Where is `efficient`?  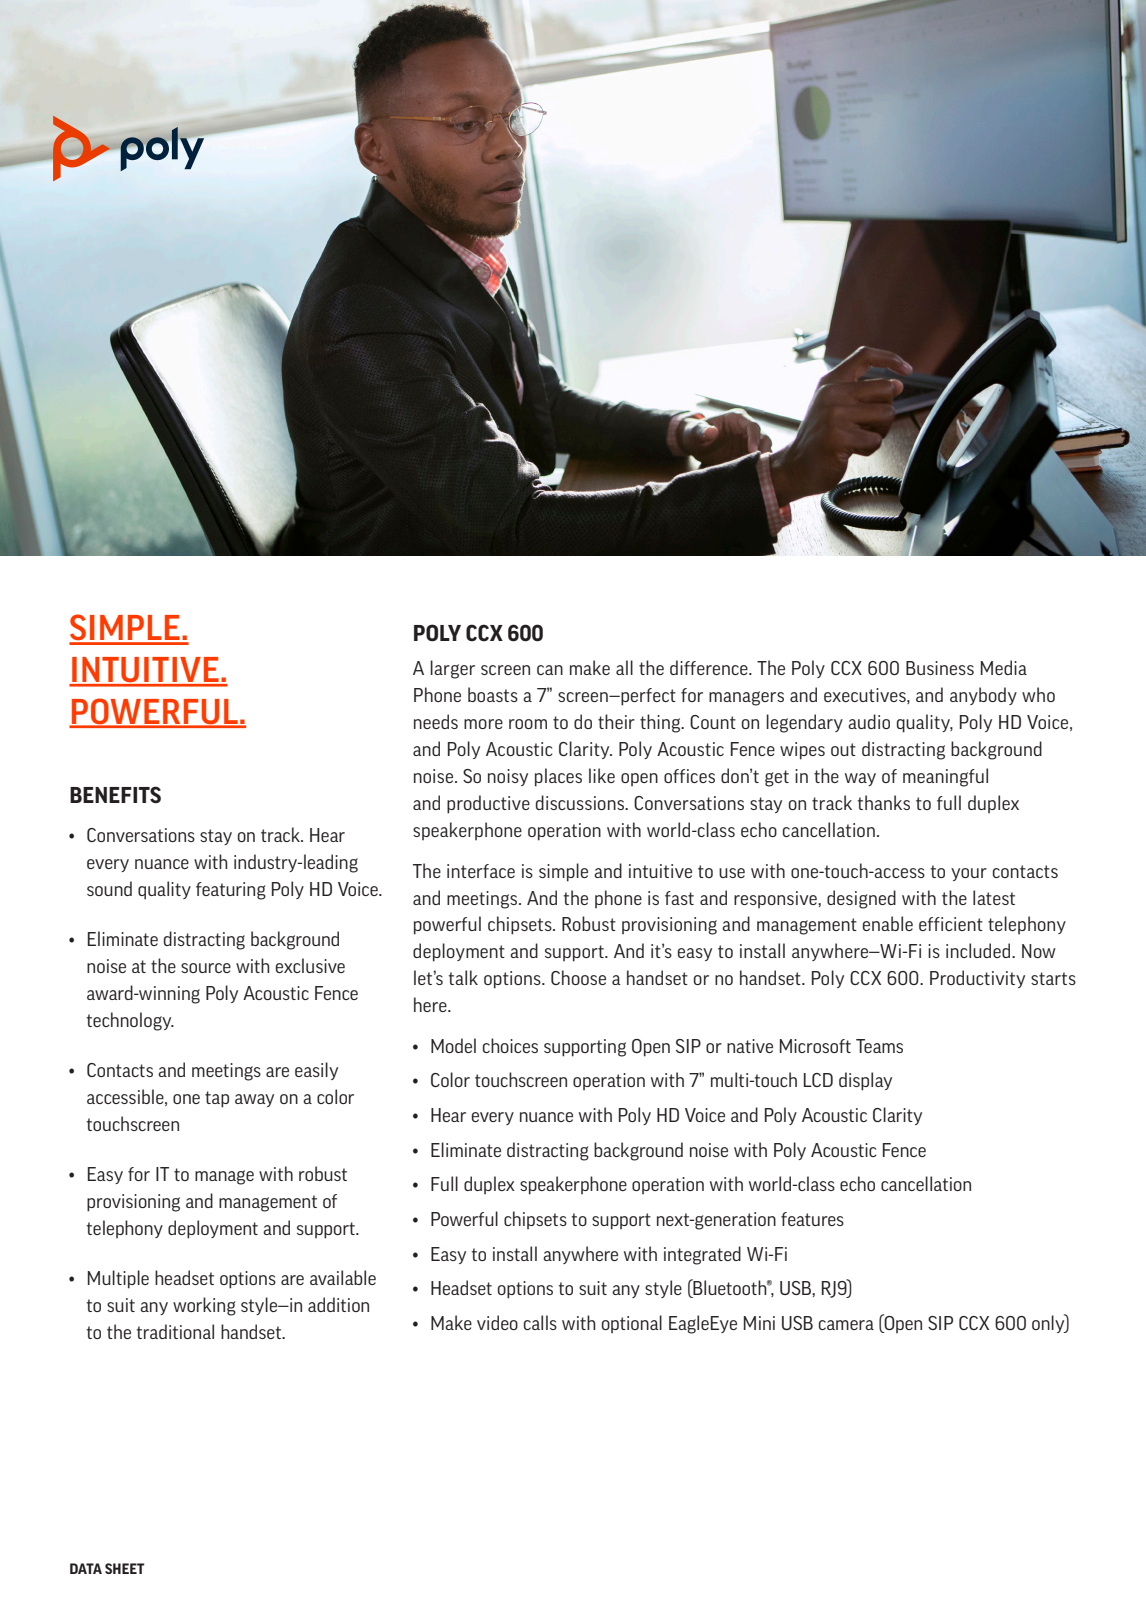 efficient is located at coordinates (951, 924).
